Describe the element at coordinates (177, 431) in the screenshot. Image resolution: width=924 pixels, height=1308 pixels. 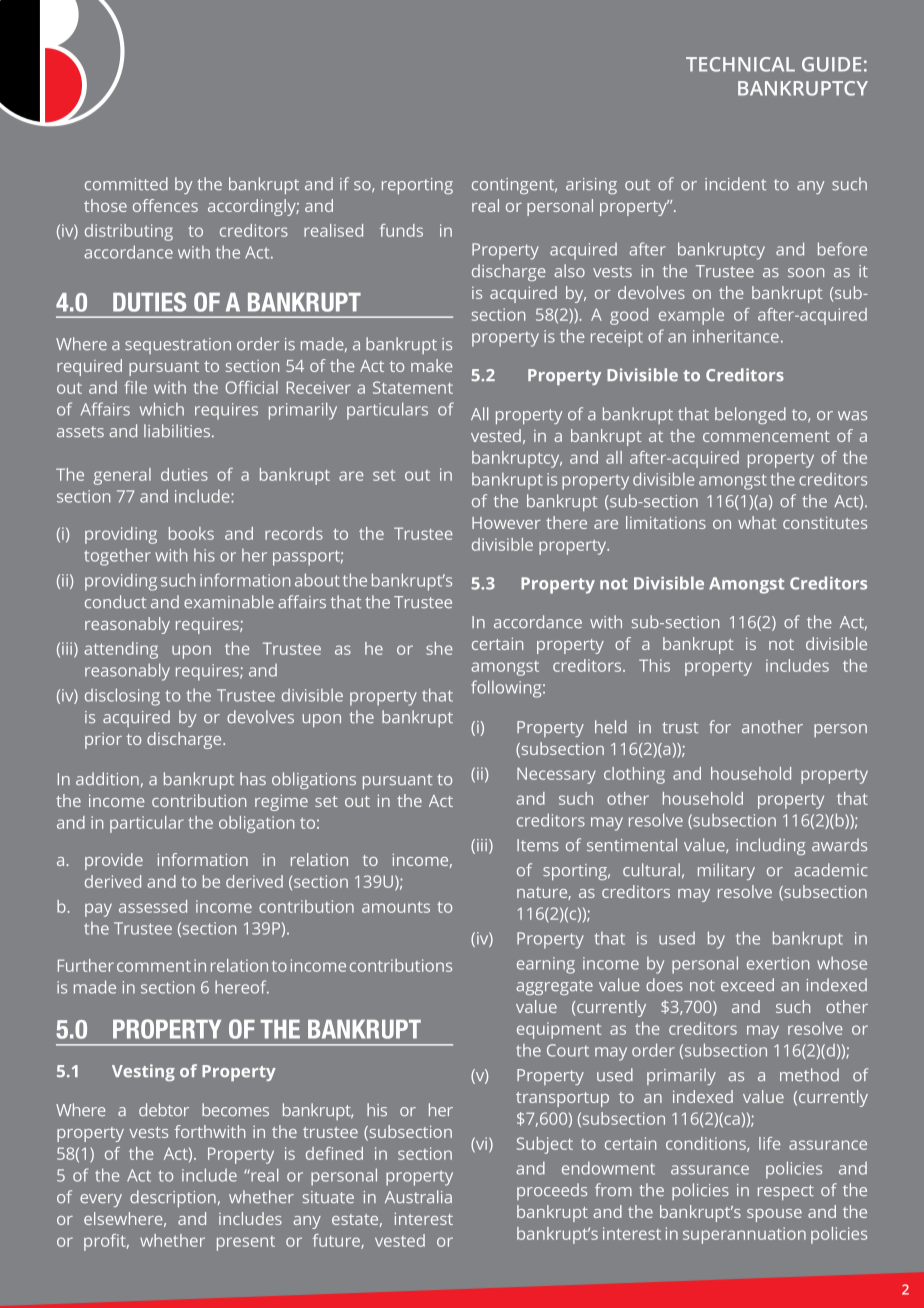
I see `liabilities` at that location.
